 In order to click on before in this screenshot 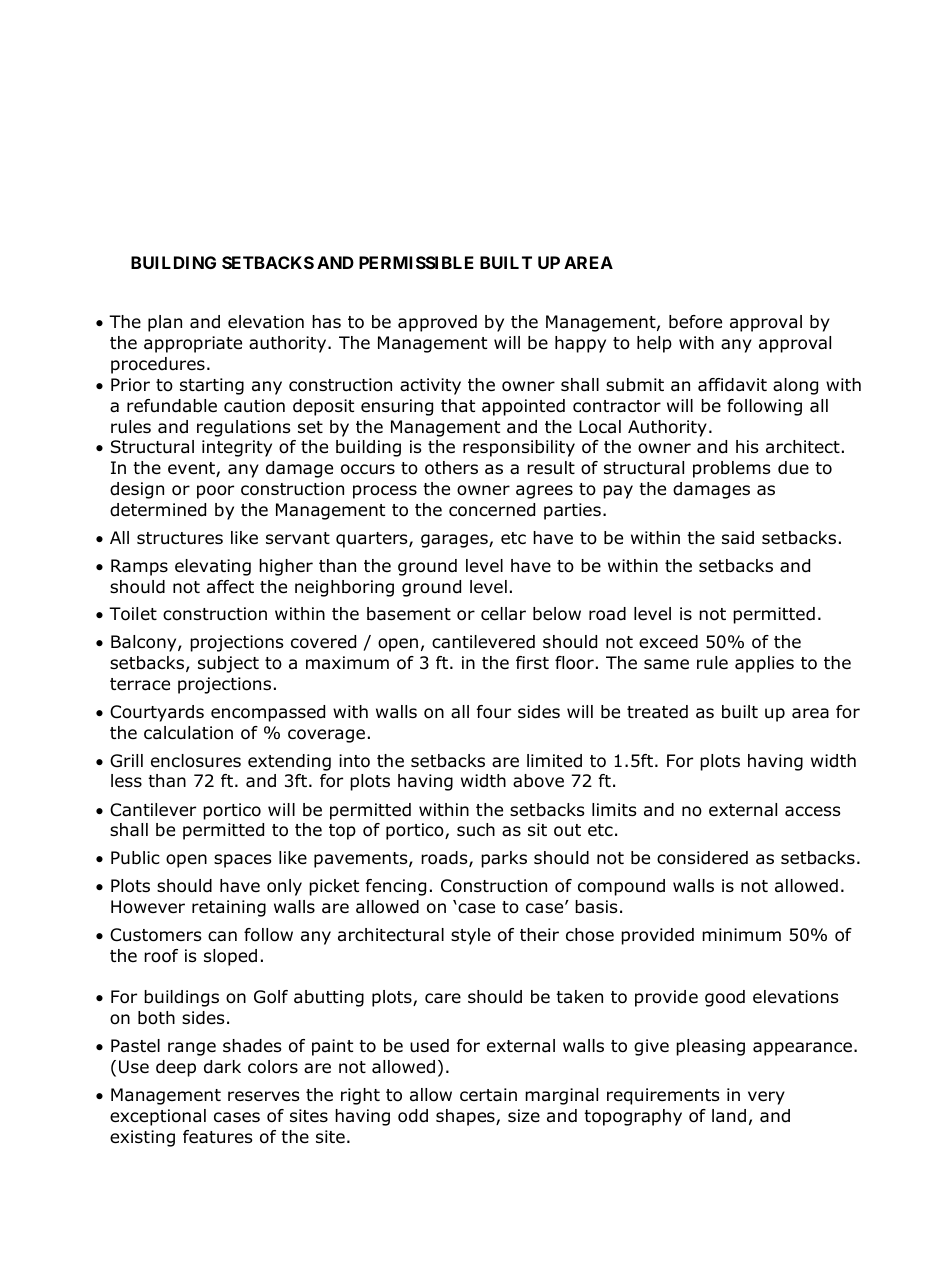, I will do `click(695, 322)`.
